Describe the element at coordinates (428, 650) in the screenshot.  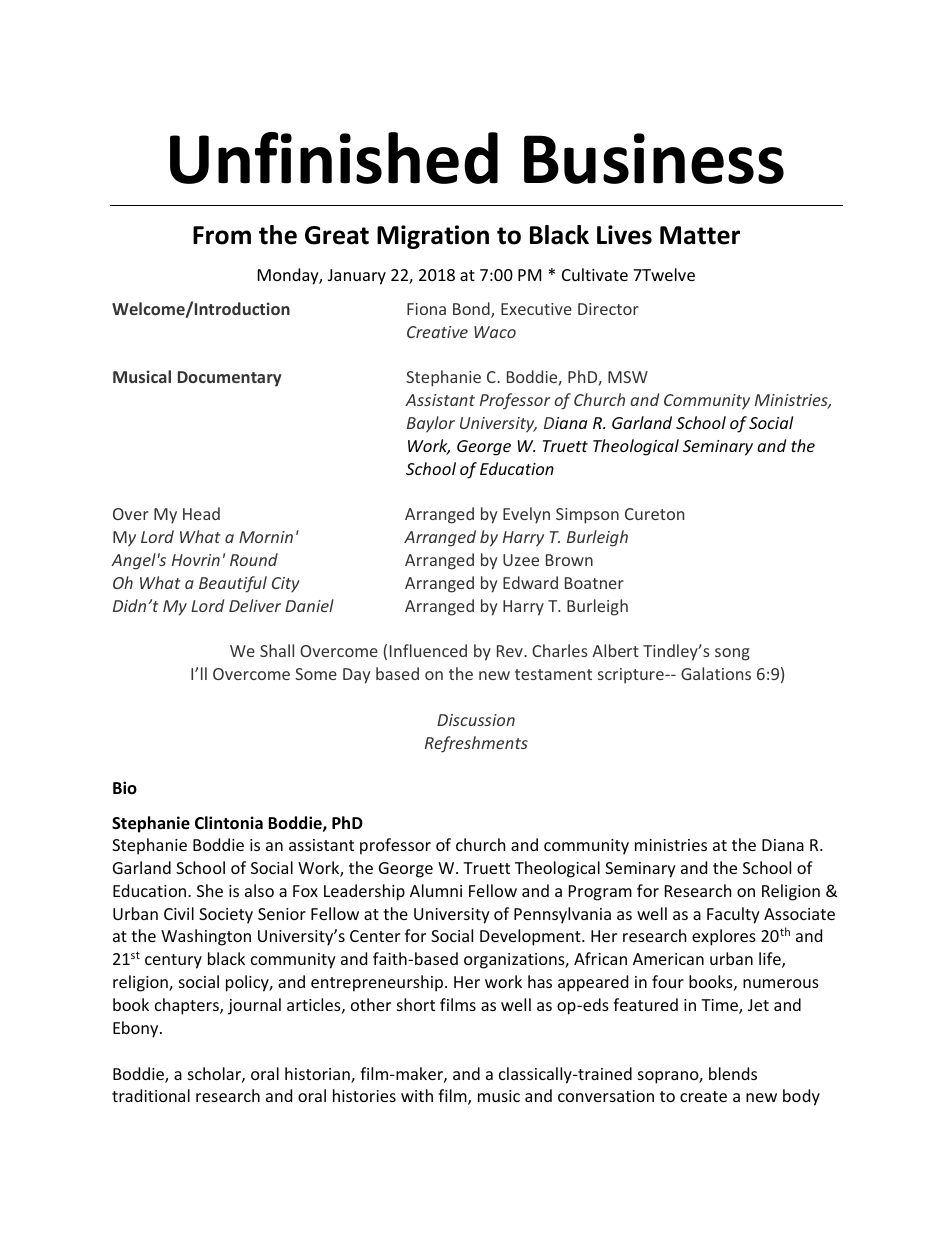
I see `Influenced` at that location.
